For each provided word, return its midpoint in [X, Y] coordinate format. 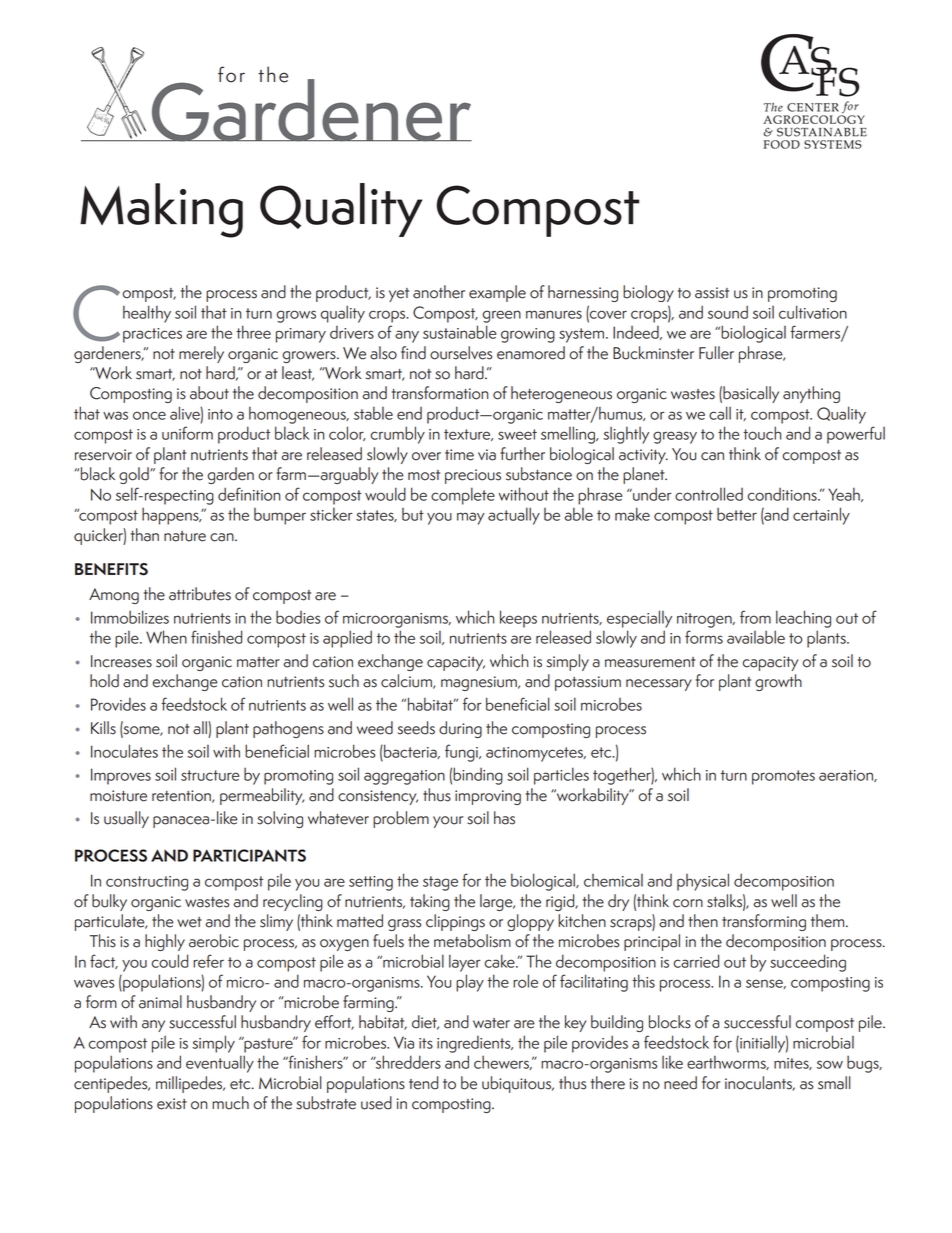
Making [161, 210]
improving [488, 797]
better [737, 514]
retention [182, 796]
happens [171, 516]
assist [712, 293]
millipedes [190, 1084]
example [497, 293]
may [471, 518]
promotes [783, 777]
